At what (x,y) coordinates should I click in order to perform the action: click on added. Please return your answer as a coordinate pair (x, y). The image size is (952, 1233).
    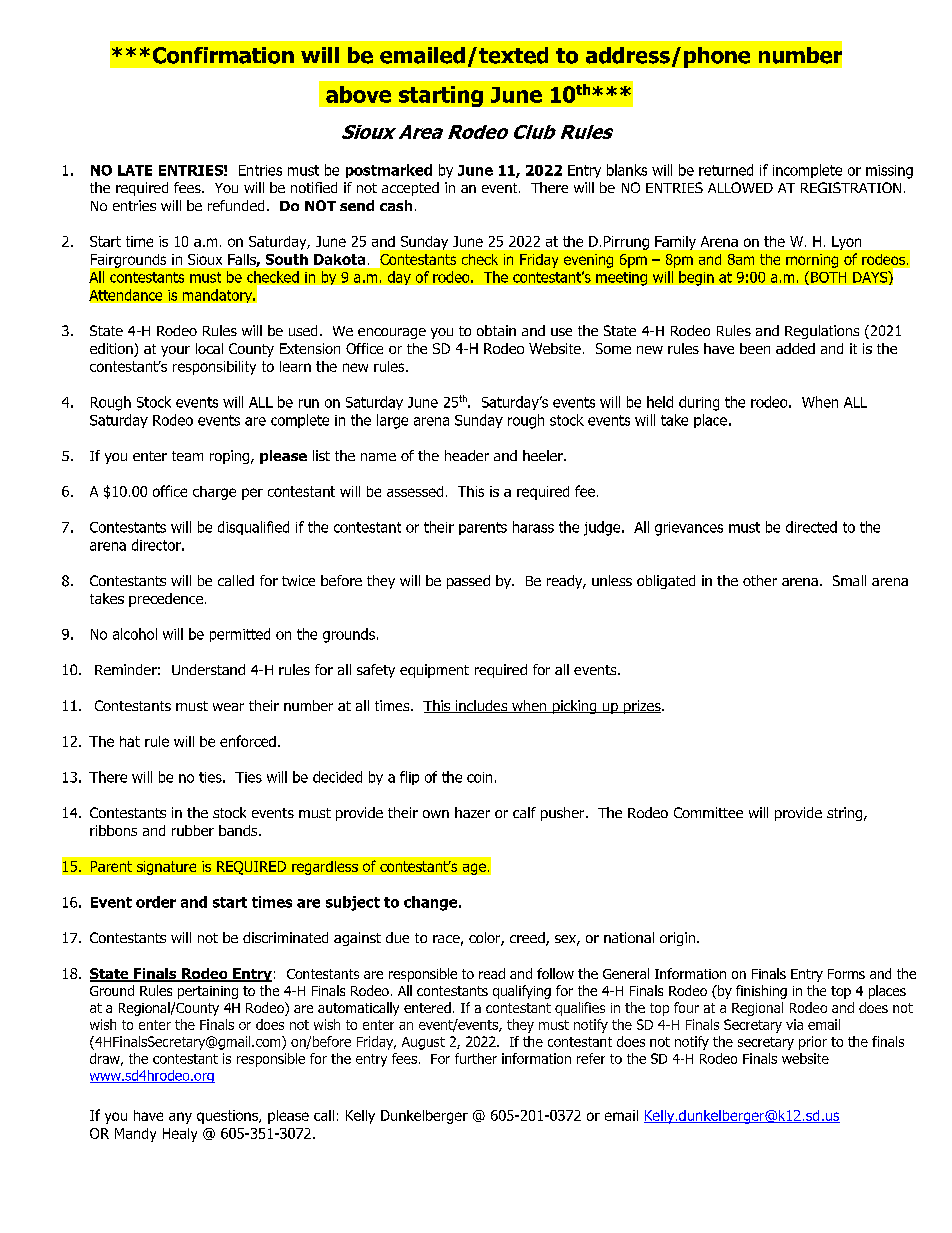
    Looking at the image, I should click on (795, 348).
